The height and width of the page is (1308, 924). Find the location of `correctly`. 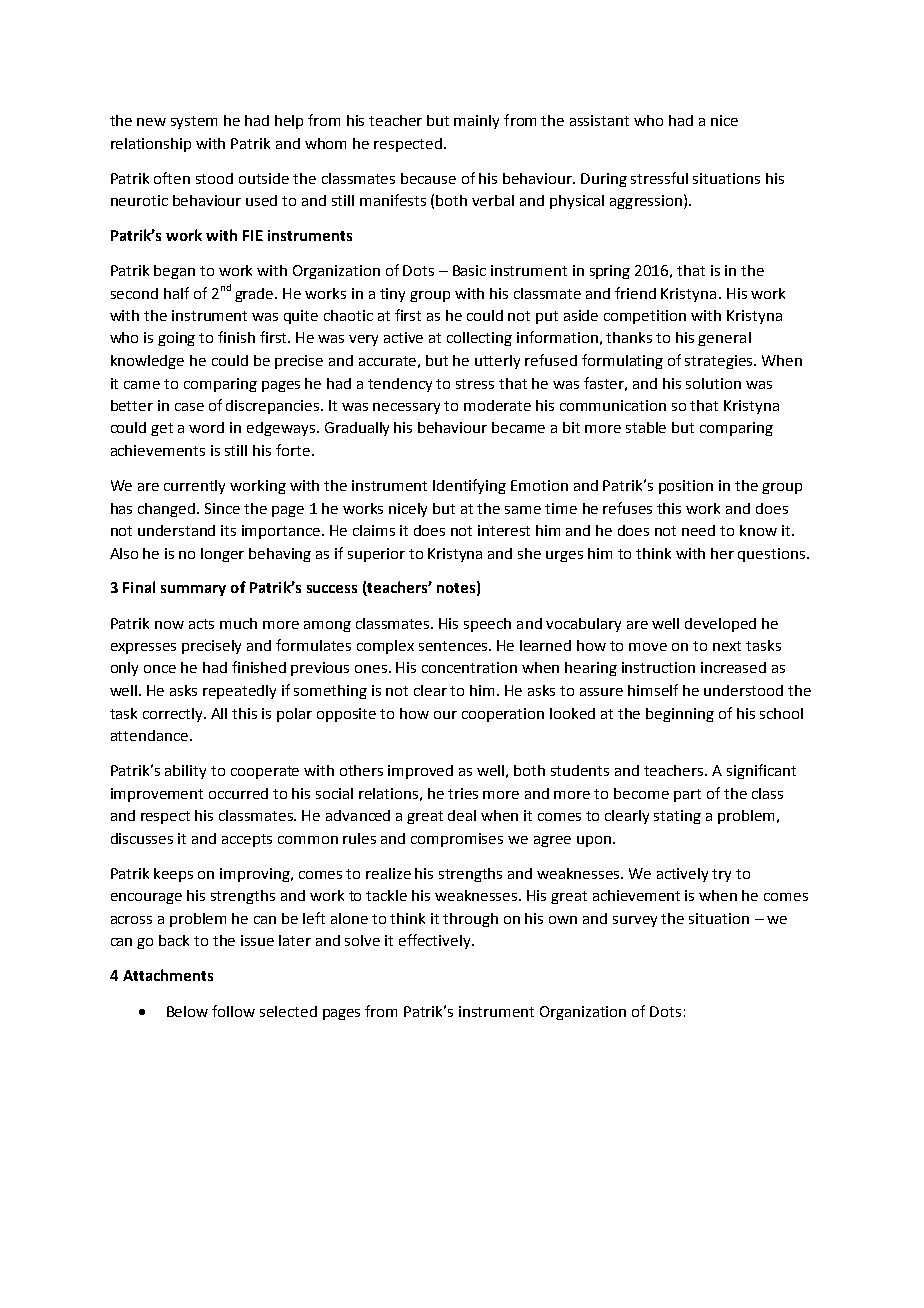

correctly is located at coordinates (174, 715).
